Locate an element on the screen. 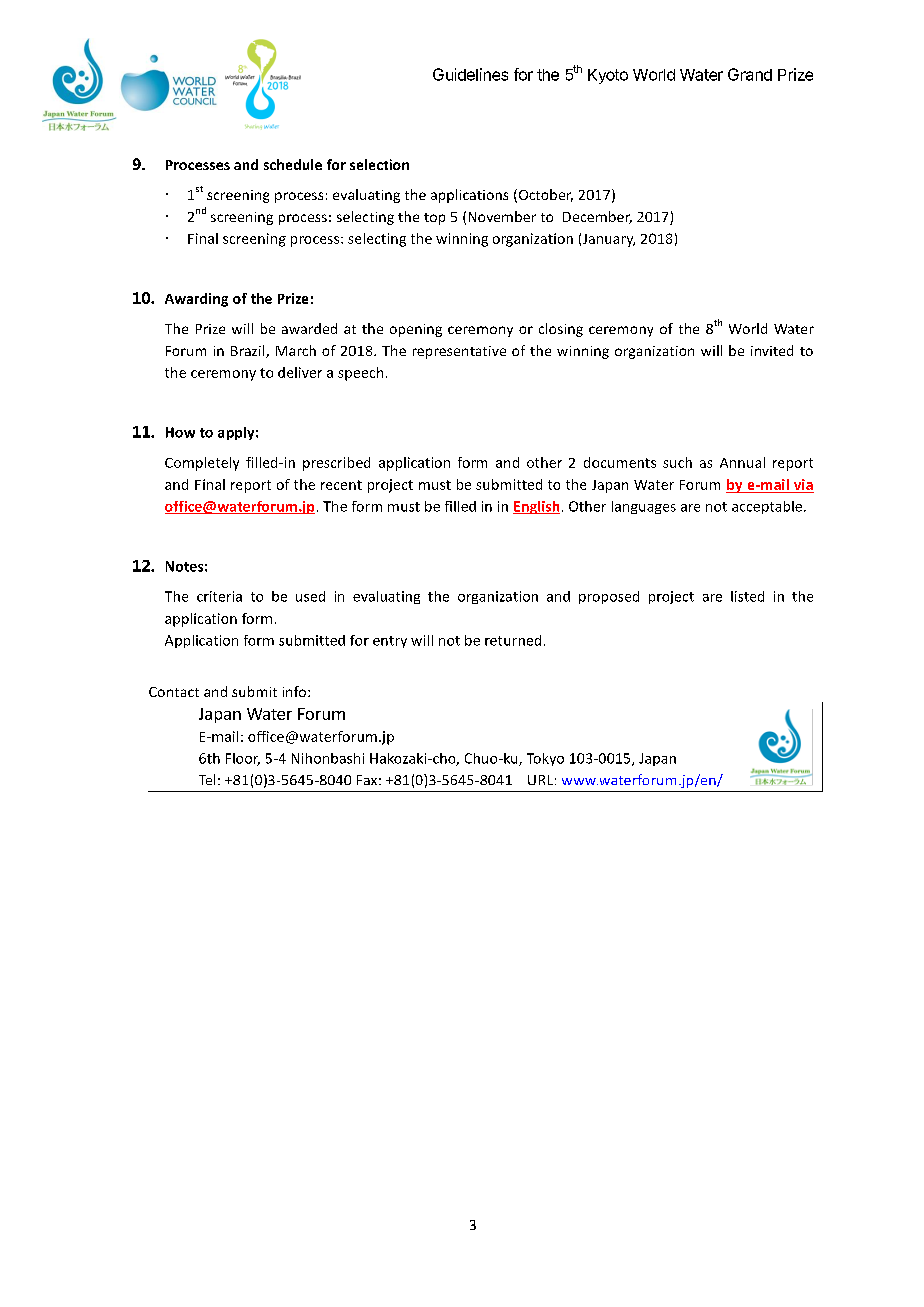 This screenshot has height=1307, width=924. schedule is located at coordinates (293, 164).
